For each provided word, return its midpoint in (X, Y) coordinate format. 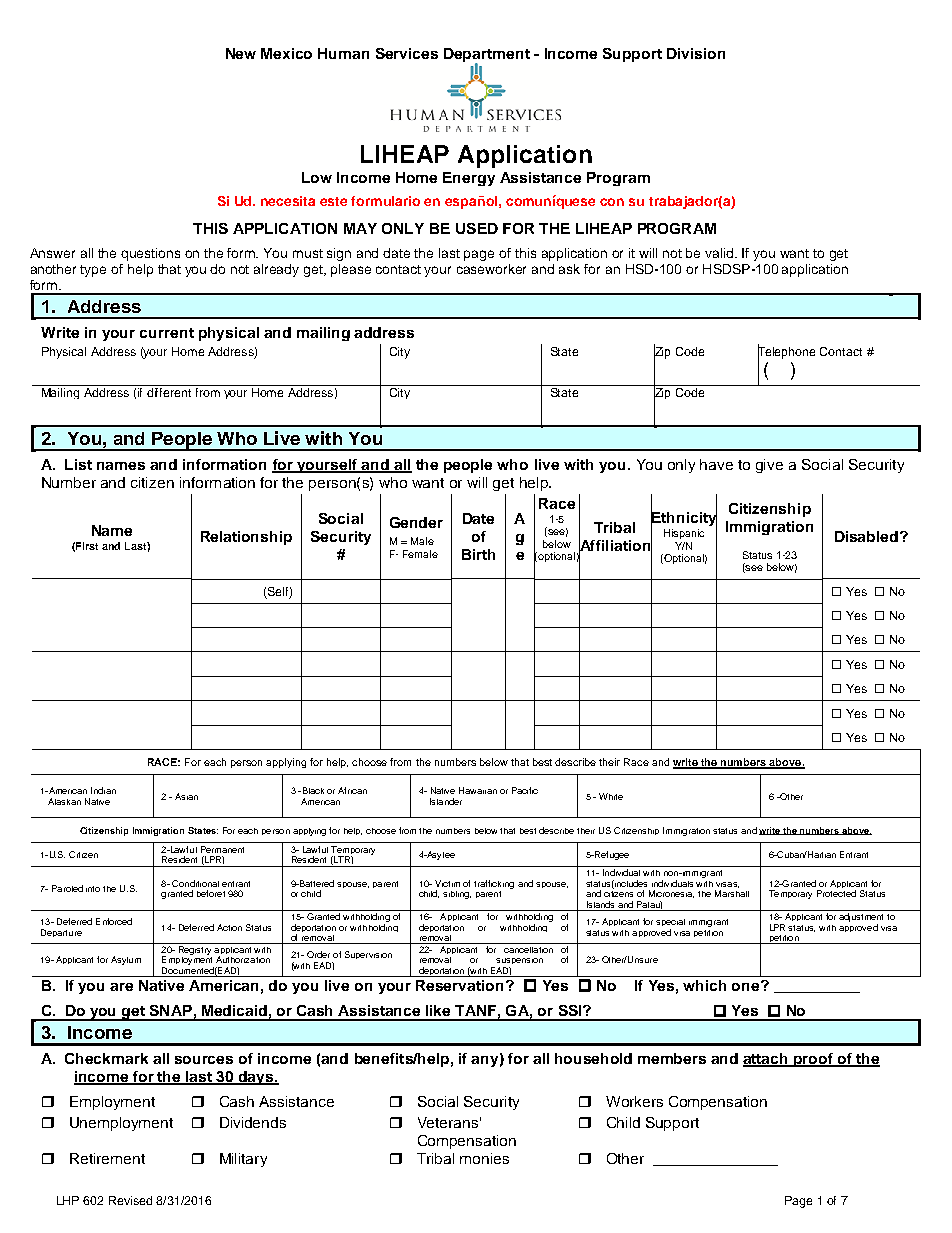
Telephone (786, 353)
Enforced (114, 921)
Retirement (107, 1158)
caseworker (491, 269)
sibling (457, 895)
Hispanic (684, 534)
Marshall (732, 893)
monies (484, 1158)
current (167, 333)
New (241, 53)
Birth (478, 554)
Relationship (246, 538)
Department (487, 56)
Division (696, 53)
